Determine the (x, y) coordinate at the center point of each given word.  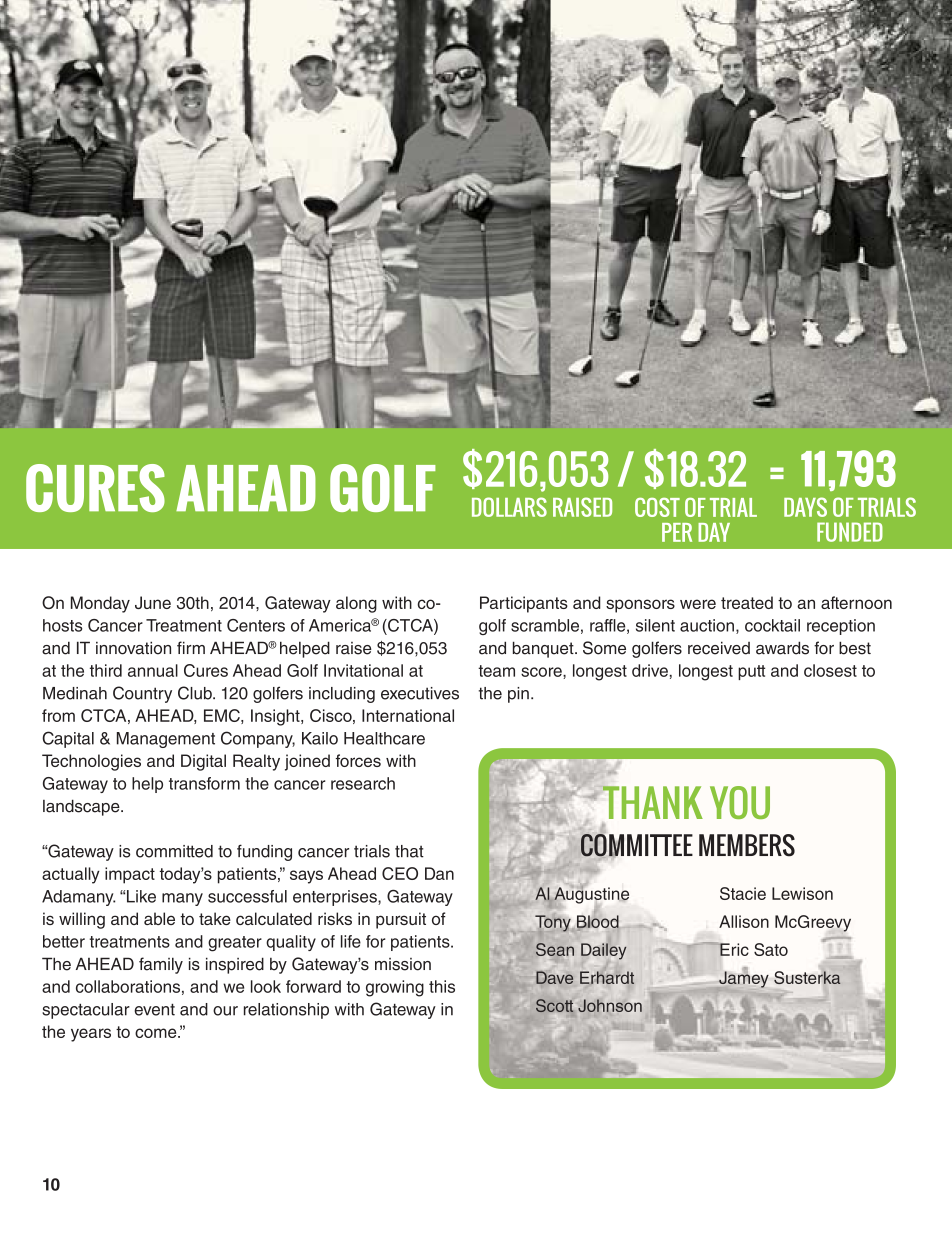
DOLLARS (509, 507)
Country (142, 694)
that (409, 851)
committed (174, 851)
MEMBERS (747, 845)
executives (420, 693)
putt (751, 672)
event (154, 1010)
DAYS (805, 507)
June (153, 602)
